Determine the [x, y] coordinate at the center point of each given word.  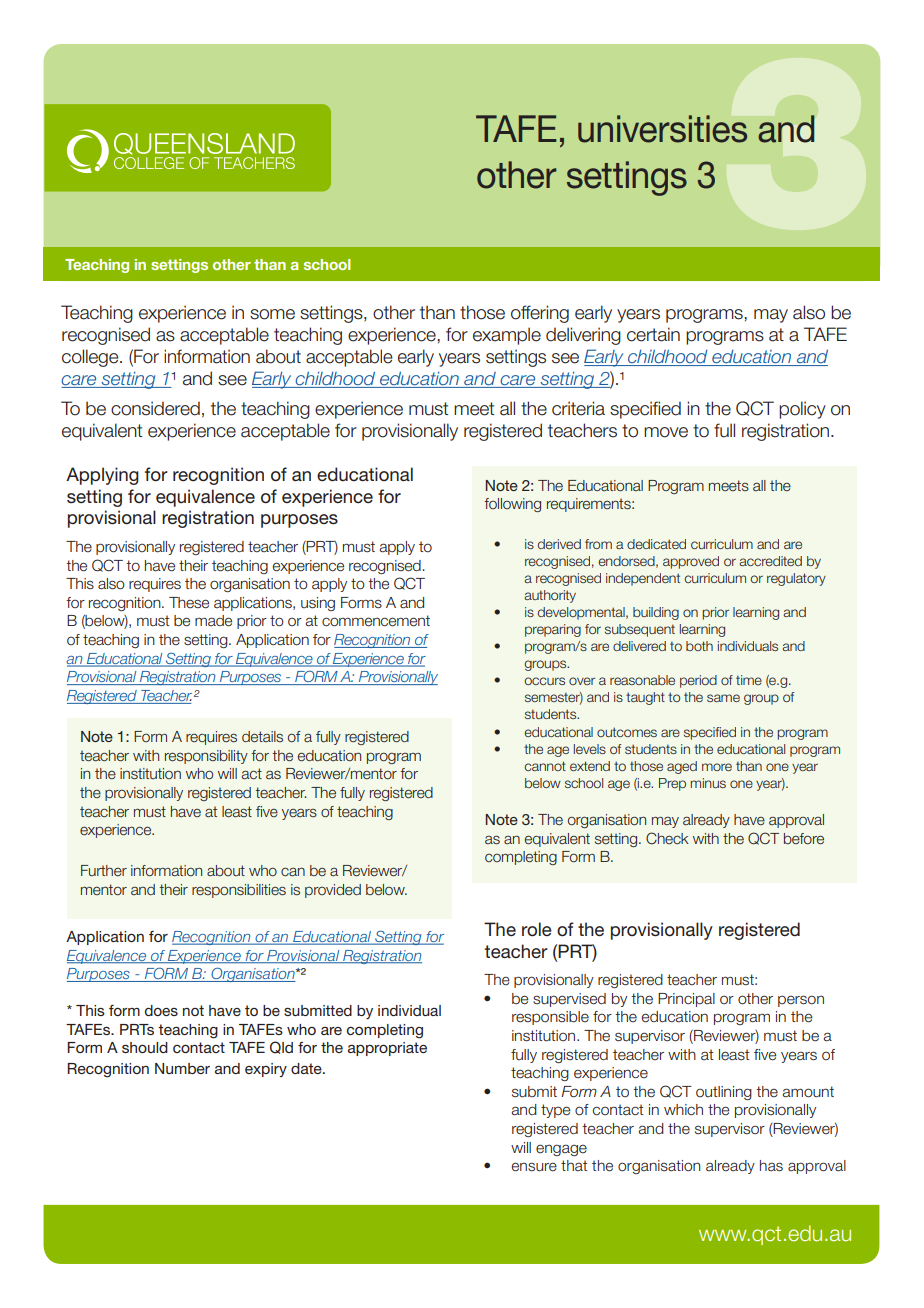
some [272, 314]
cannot [545, 766]
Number [182, 1068]
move [666, 432]
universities [662, 129]
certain [653, 334]
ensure [534, 1167]
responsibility [206, 757]
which [683, 1109]
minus [708, 783]
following [512, 505]
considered [155, 408]
